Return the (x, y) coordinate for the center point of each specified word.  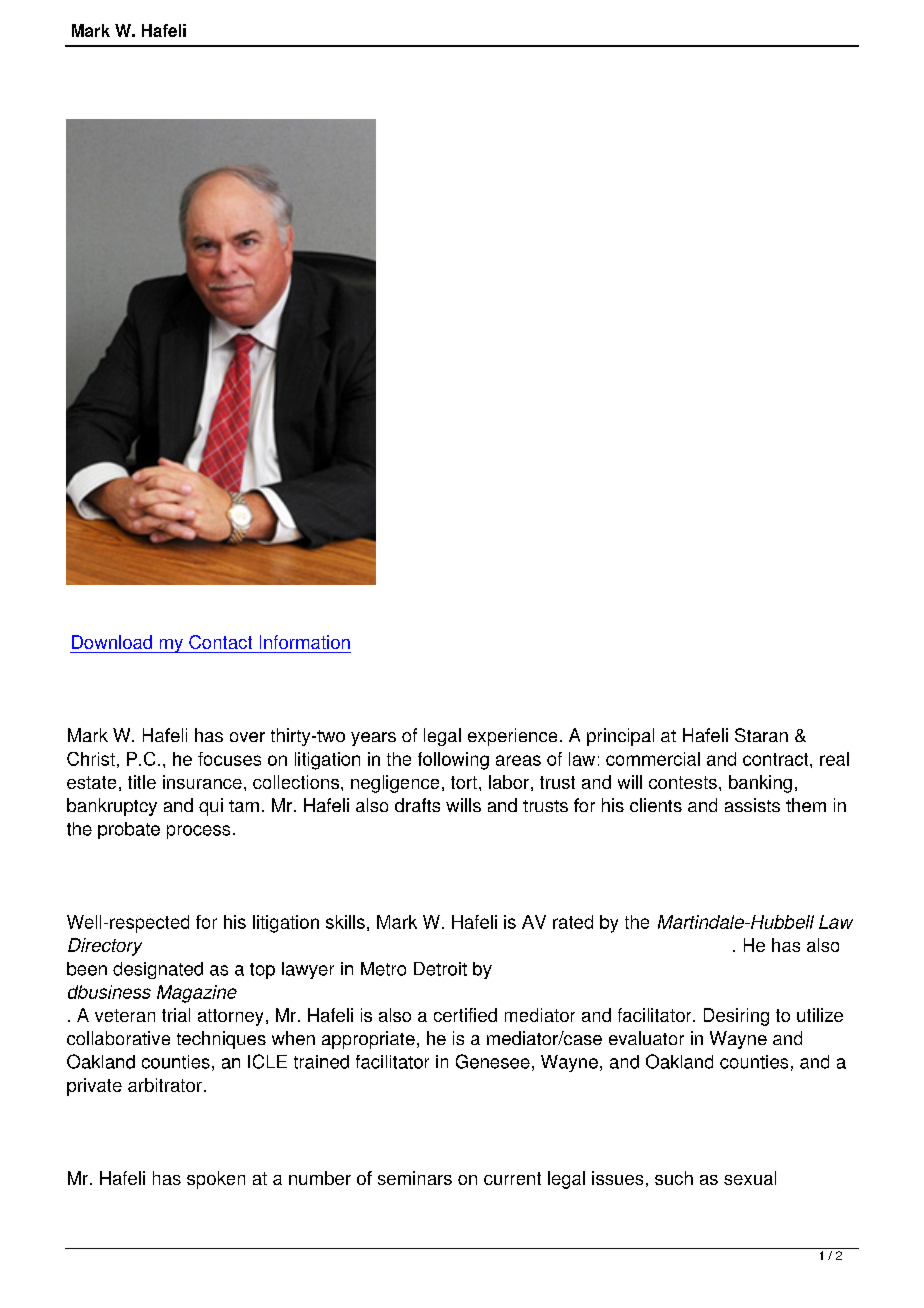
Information (305, 642)
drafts (417, 805)
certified (465, 1015)
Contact (220, 642)
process (198, 832)
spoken (216, 1180)
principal (620, 737)
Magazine (197, 994)
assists (752, 805)
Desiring (736, 1017)
